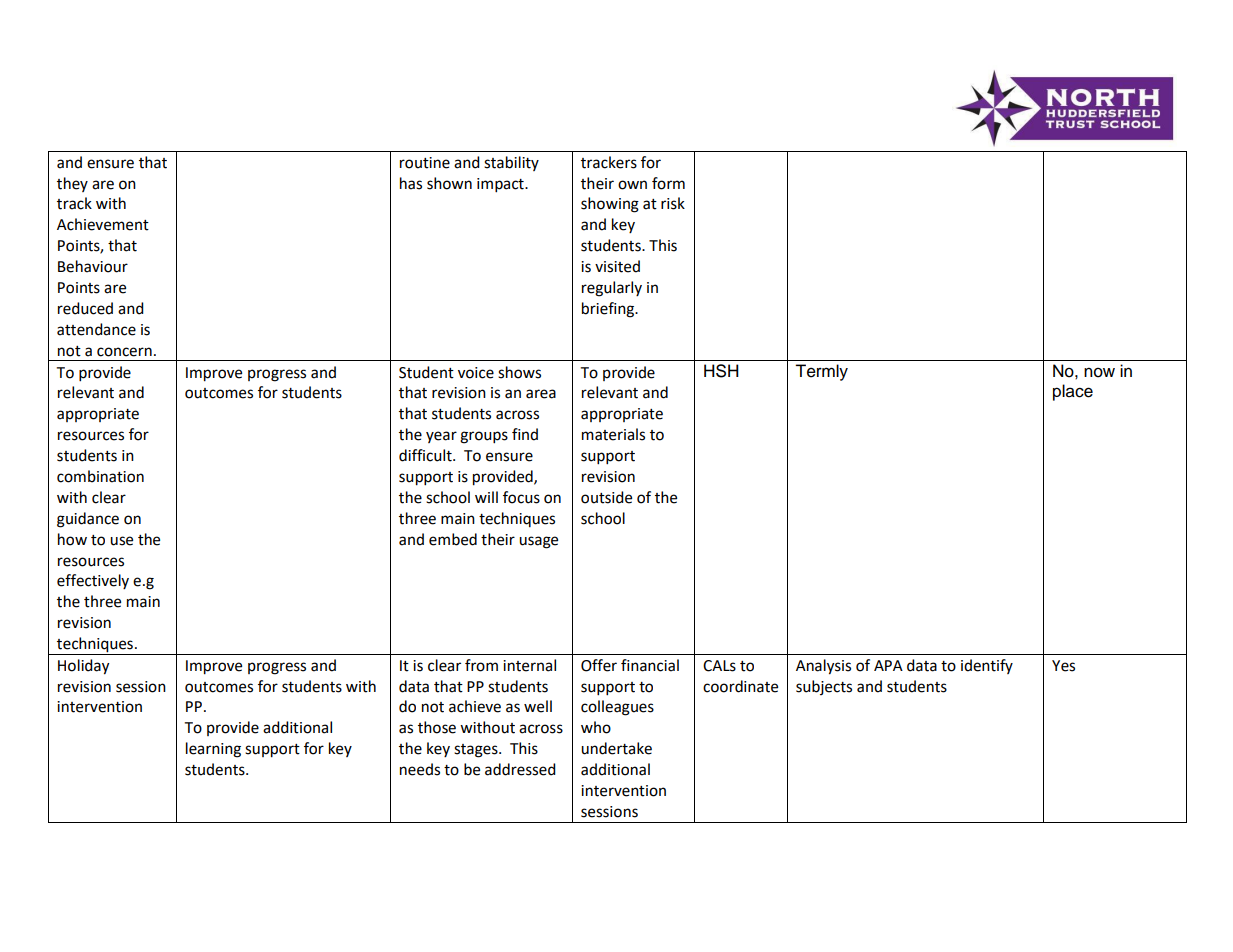 Image resolution: width=1233 pixels, height=952 pixels. Describe the element at coordinates (673, 203) in the image. I see `risk` at that location.
